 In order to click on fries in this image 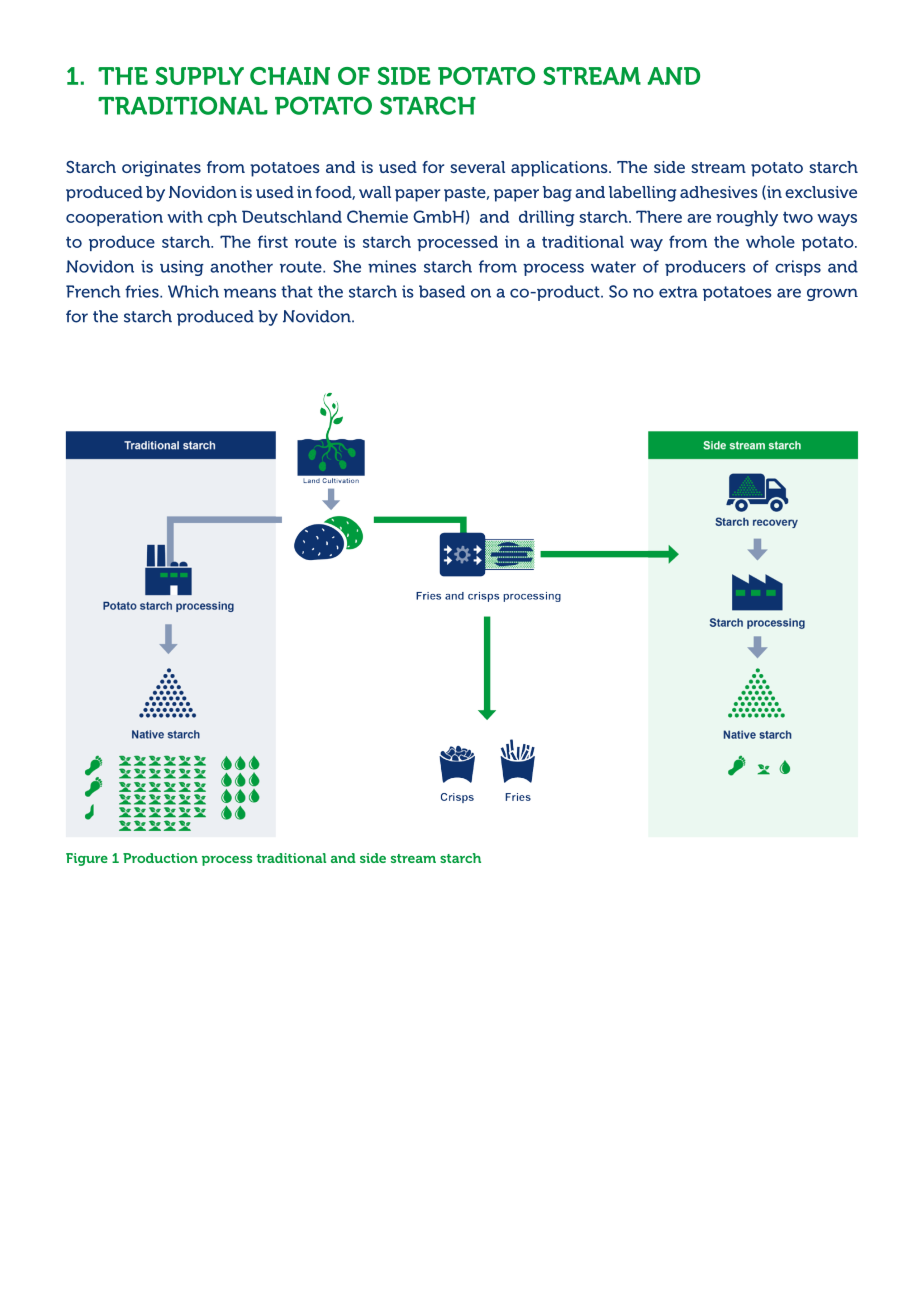, I will do `click(143, 291)`.
